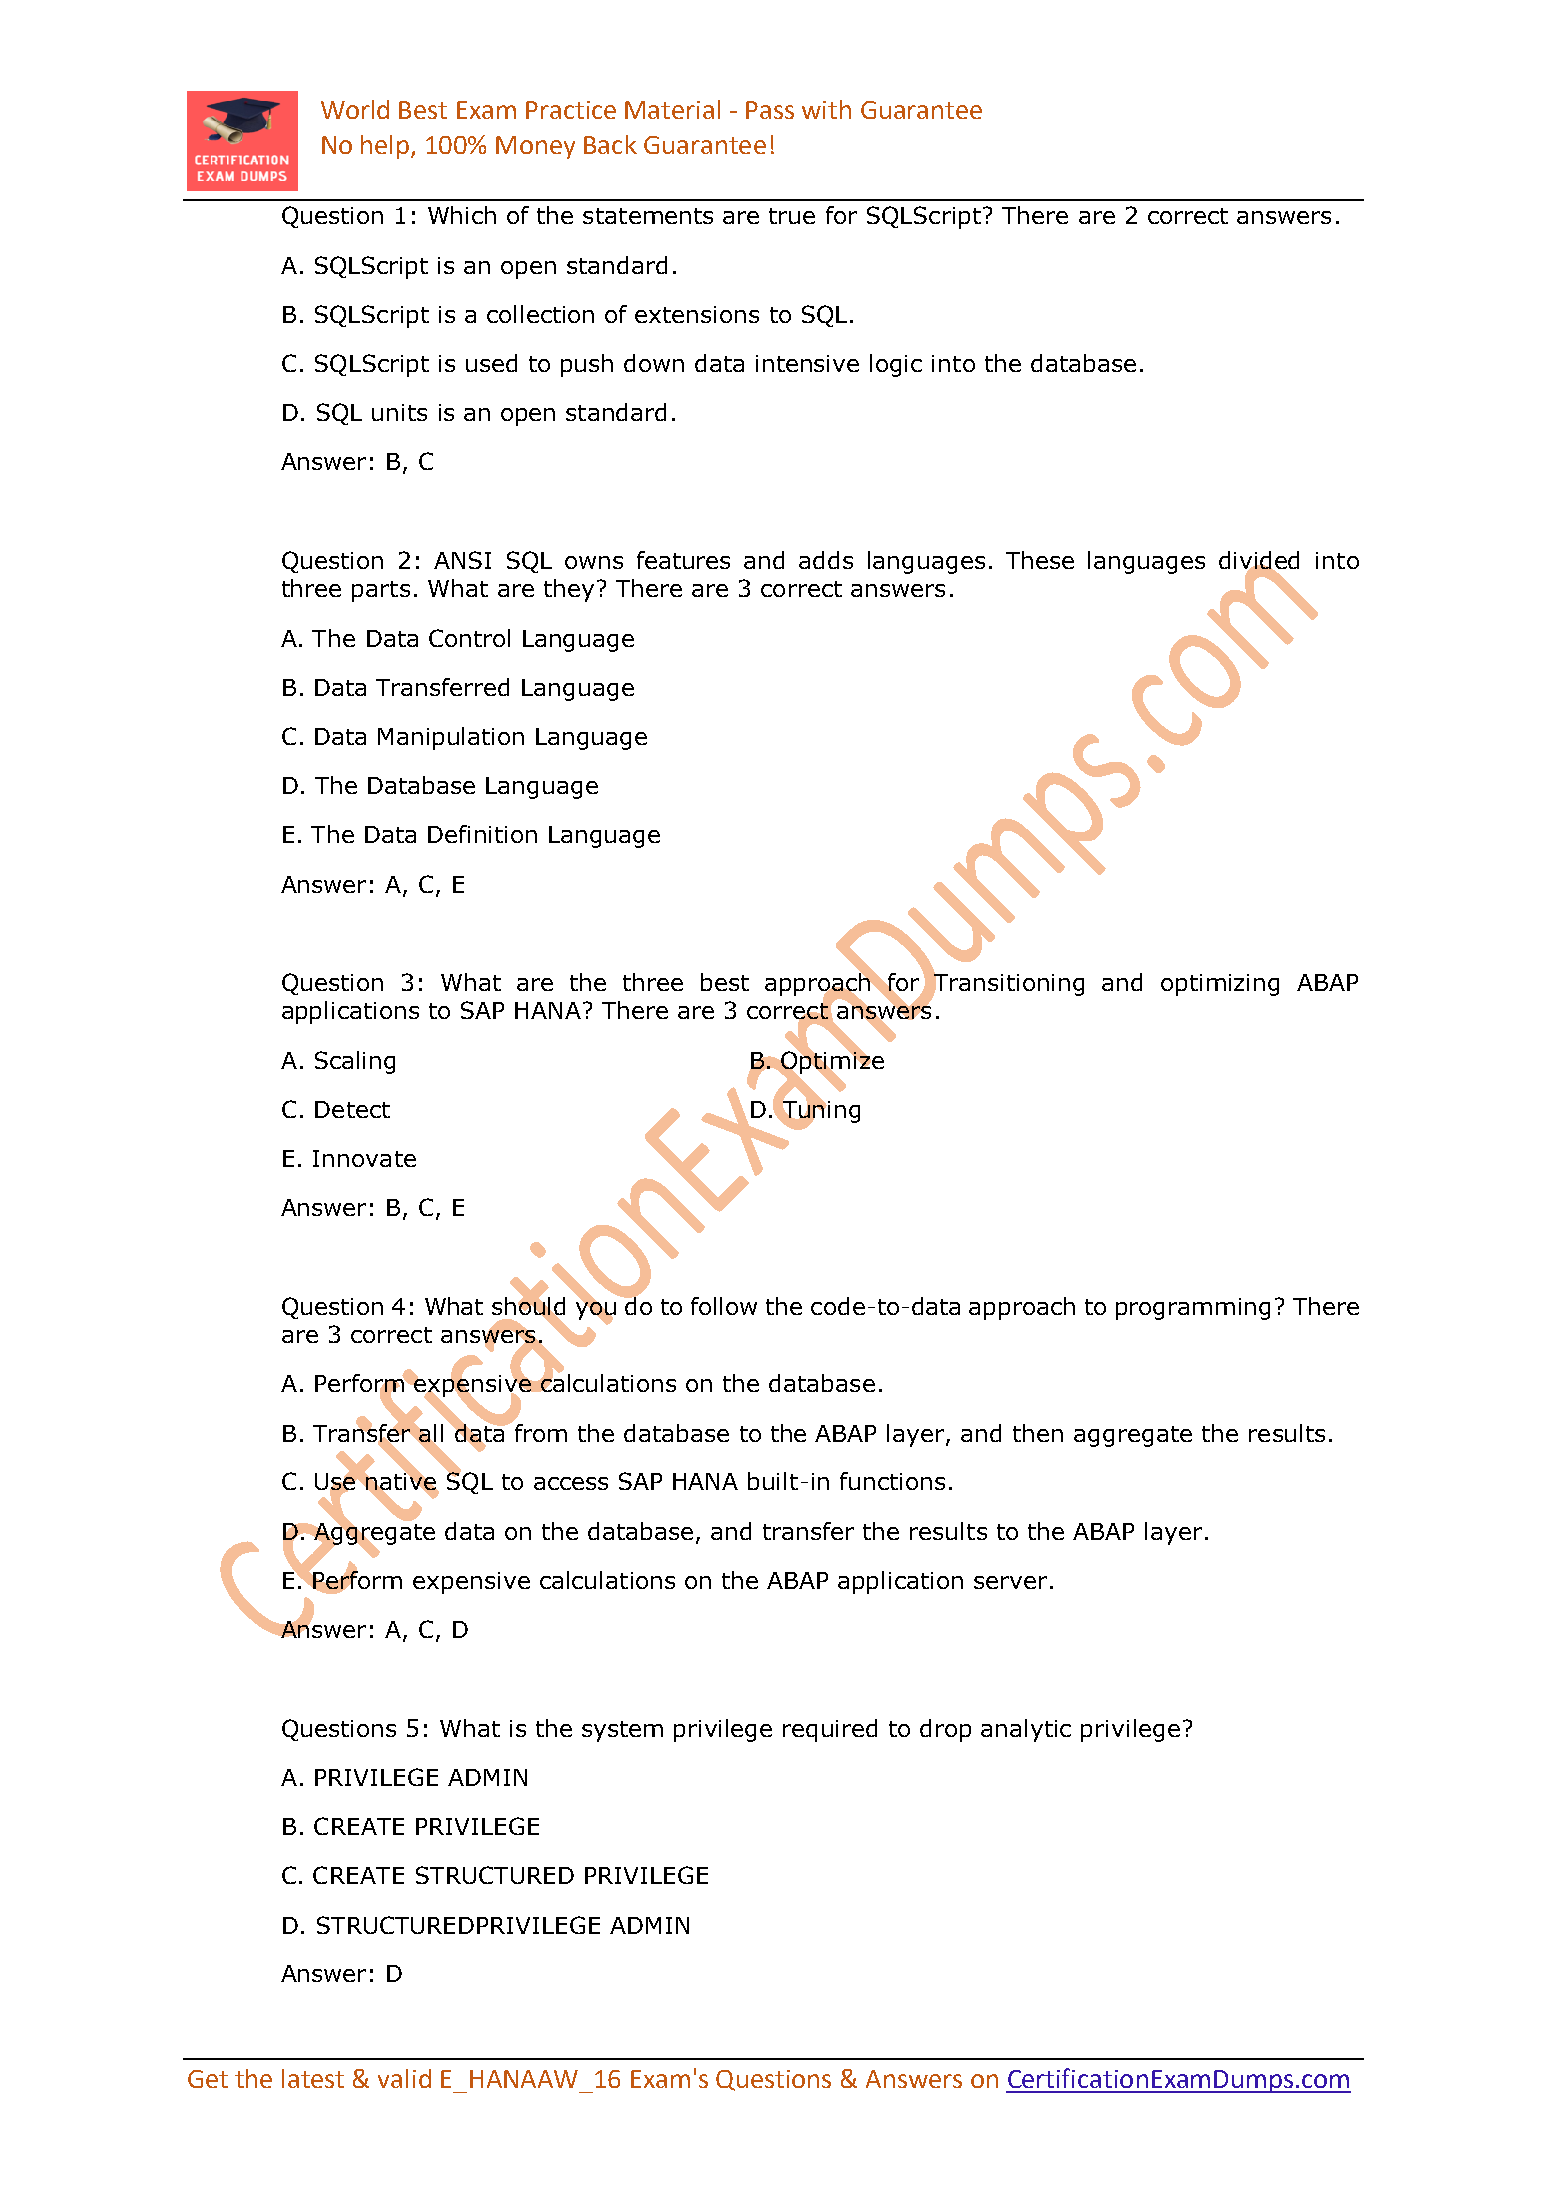  Describe the element at coordinates (683, 560) in the screenshot. I see `features` at that location.
